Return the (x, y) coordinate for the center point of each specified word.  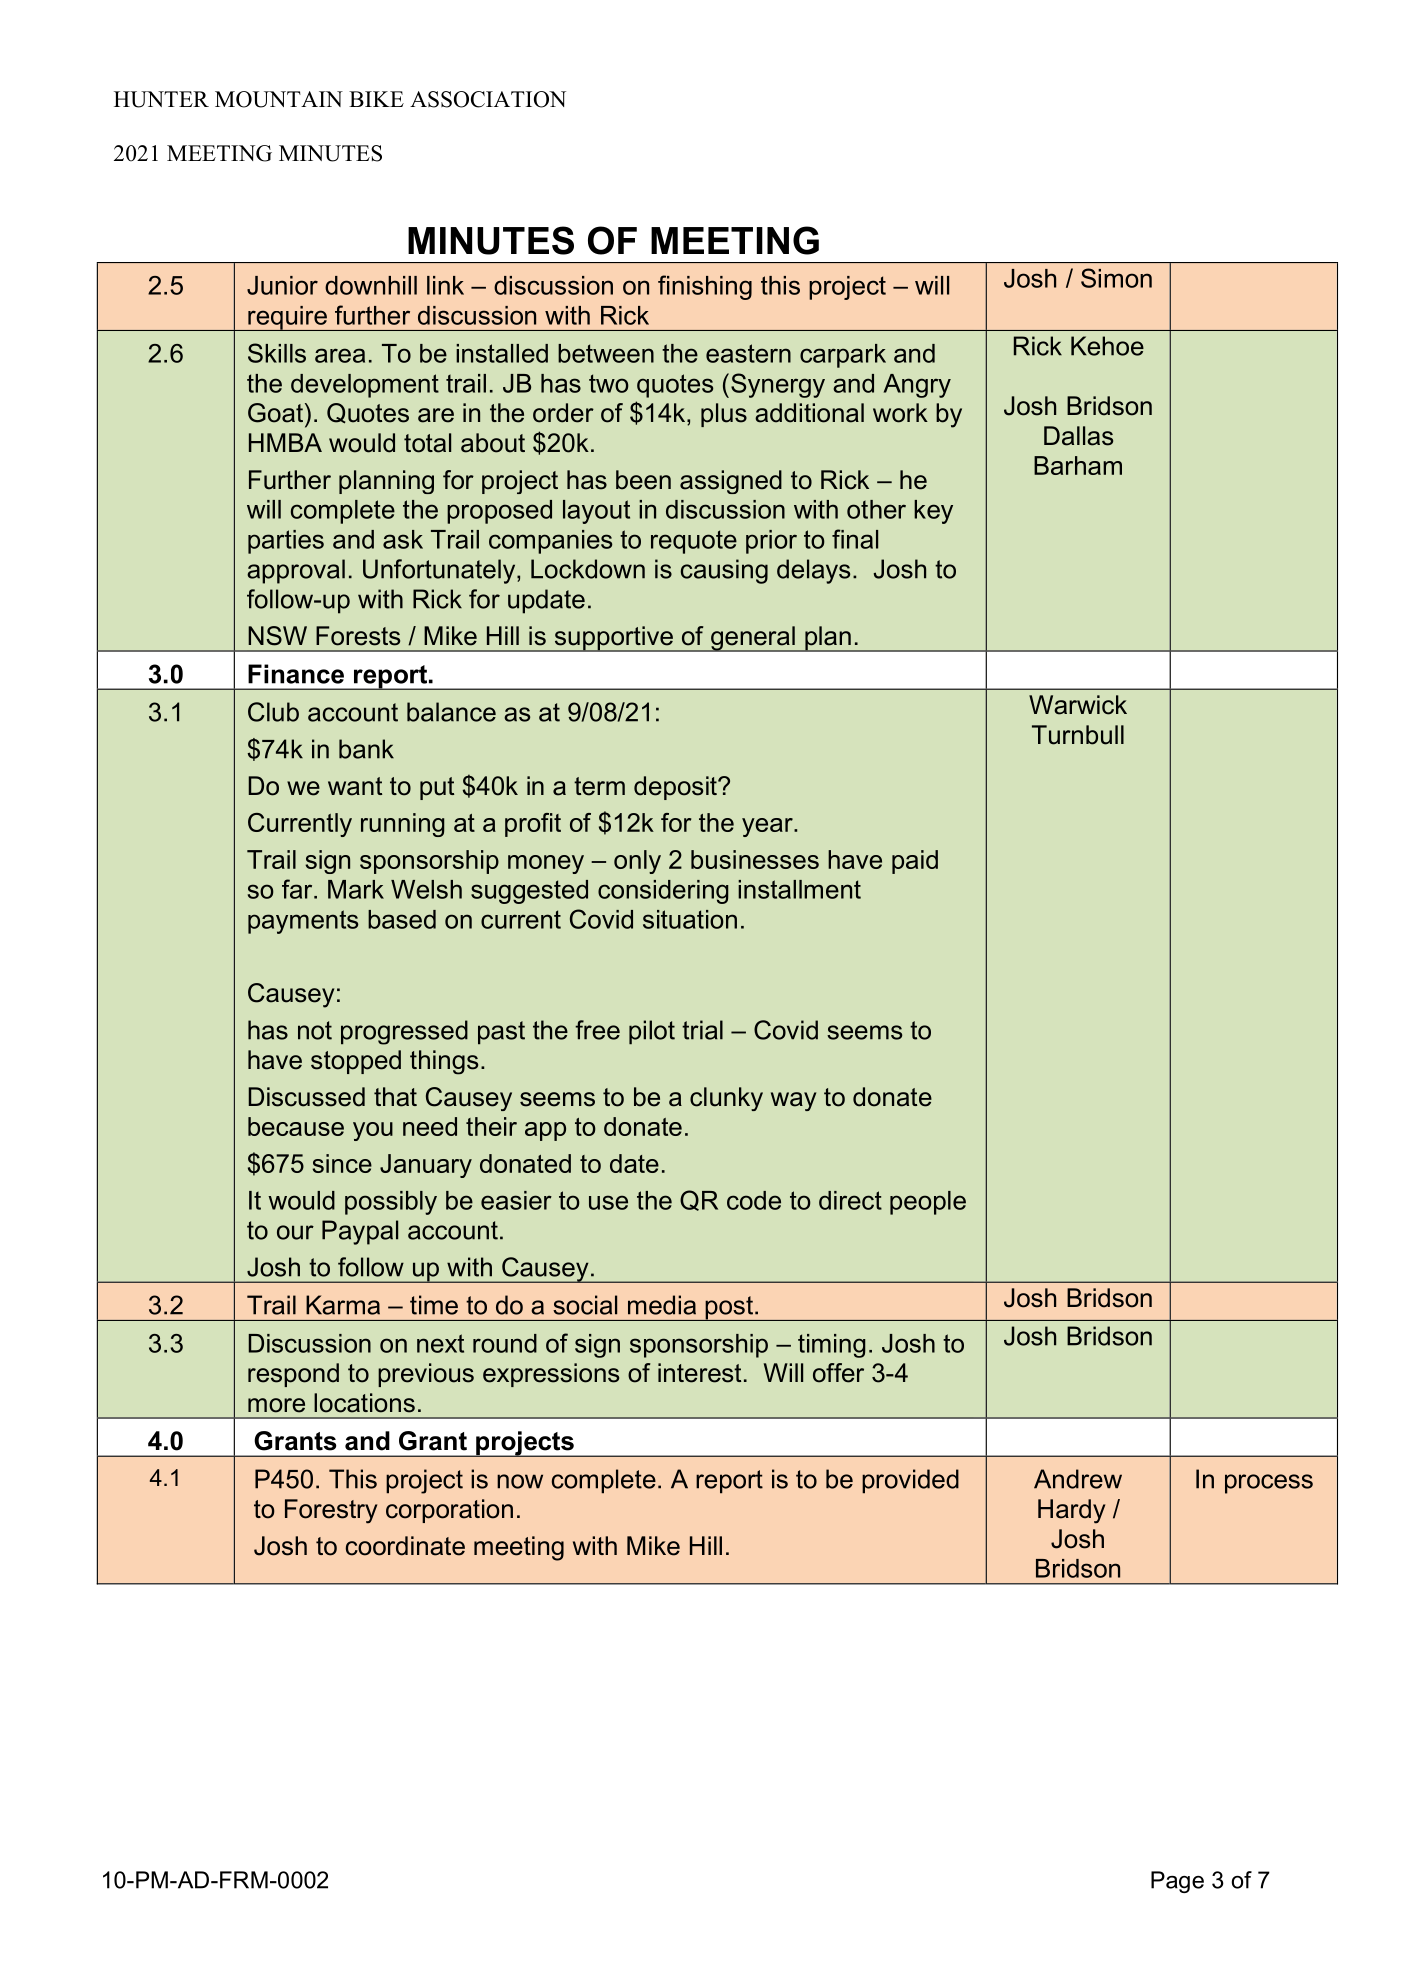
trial (702, 1030)
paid (915, 862)
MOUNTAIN (279, 99)
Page (1177, 1882)
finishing (705, 287)
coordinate (405, 1546)
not (315, 1030)
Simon (1116, 278)
